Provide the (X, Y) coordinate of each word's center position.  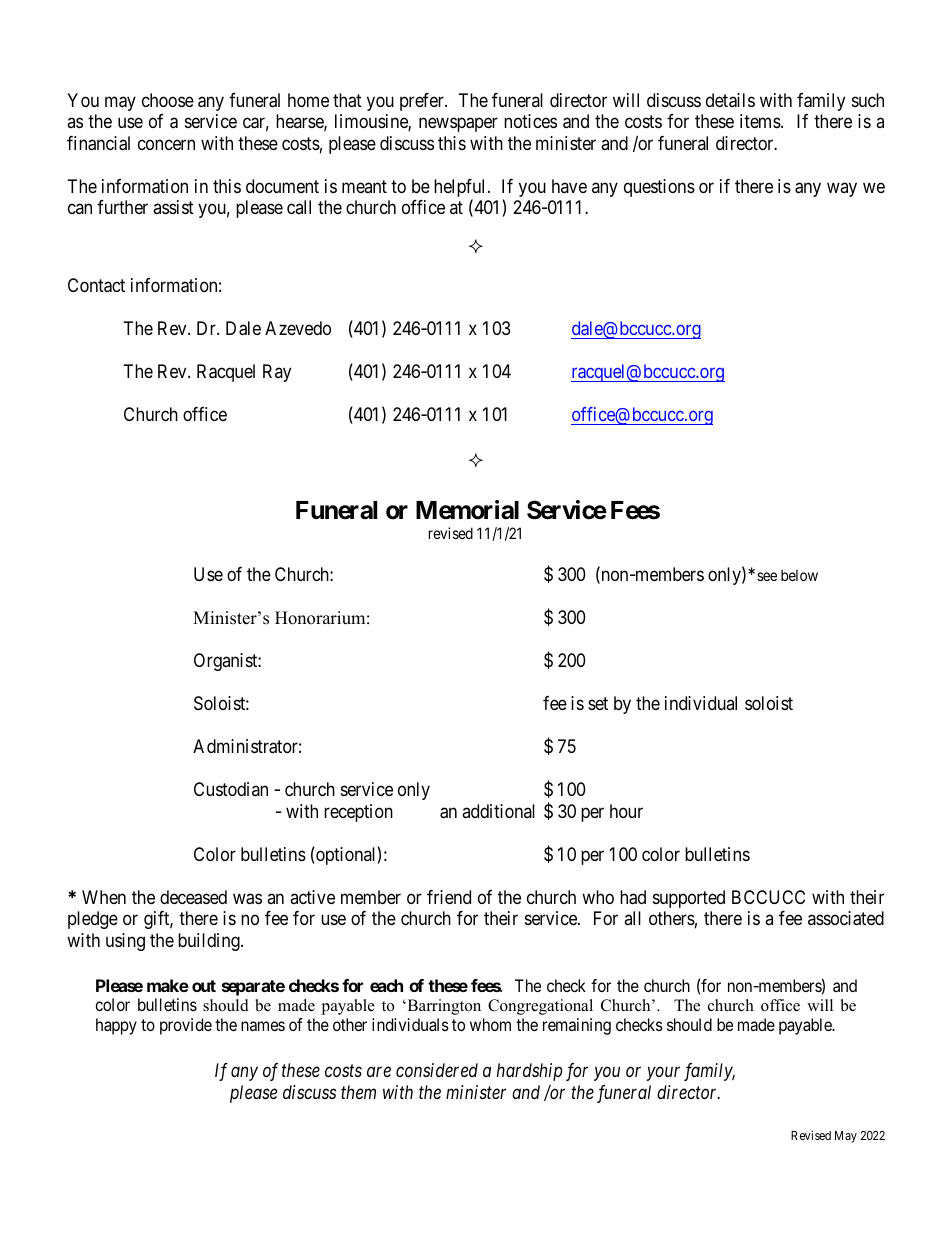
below (799, 575)
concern (166, 144)
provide (186, 1026)
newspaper (458, 124)
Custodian (231, 789)
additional (498, 811)
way (842, 189)
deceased (193, 897)
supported (689, 899)
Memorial (467, 510)
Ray (277, 373)
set (598, 703)
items (760, 121)
